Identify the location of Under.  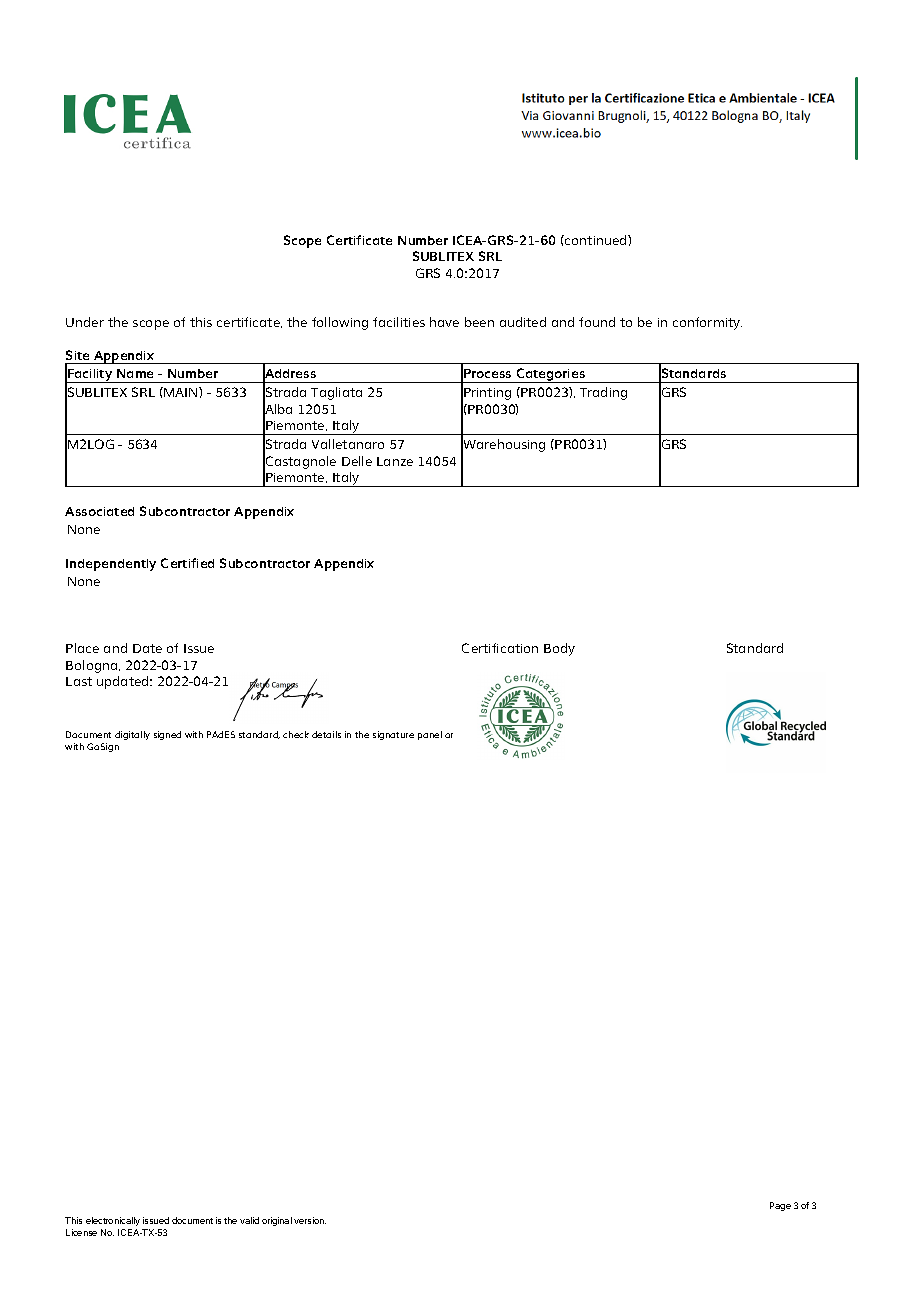
(85, 322).
